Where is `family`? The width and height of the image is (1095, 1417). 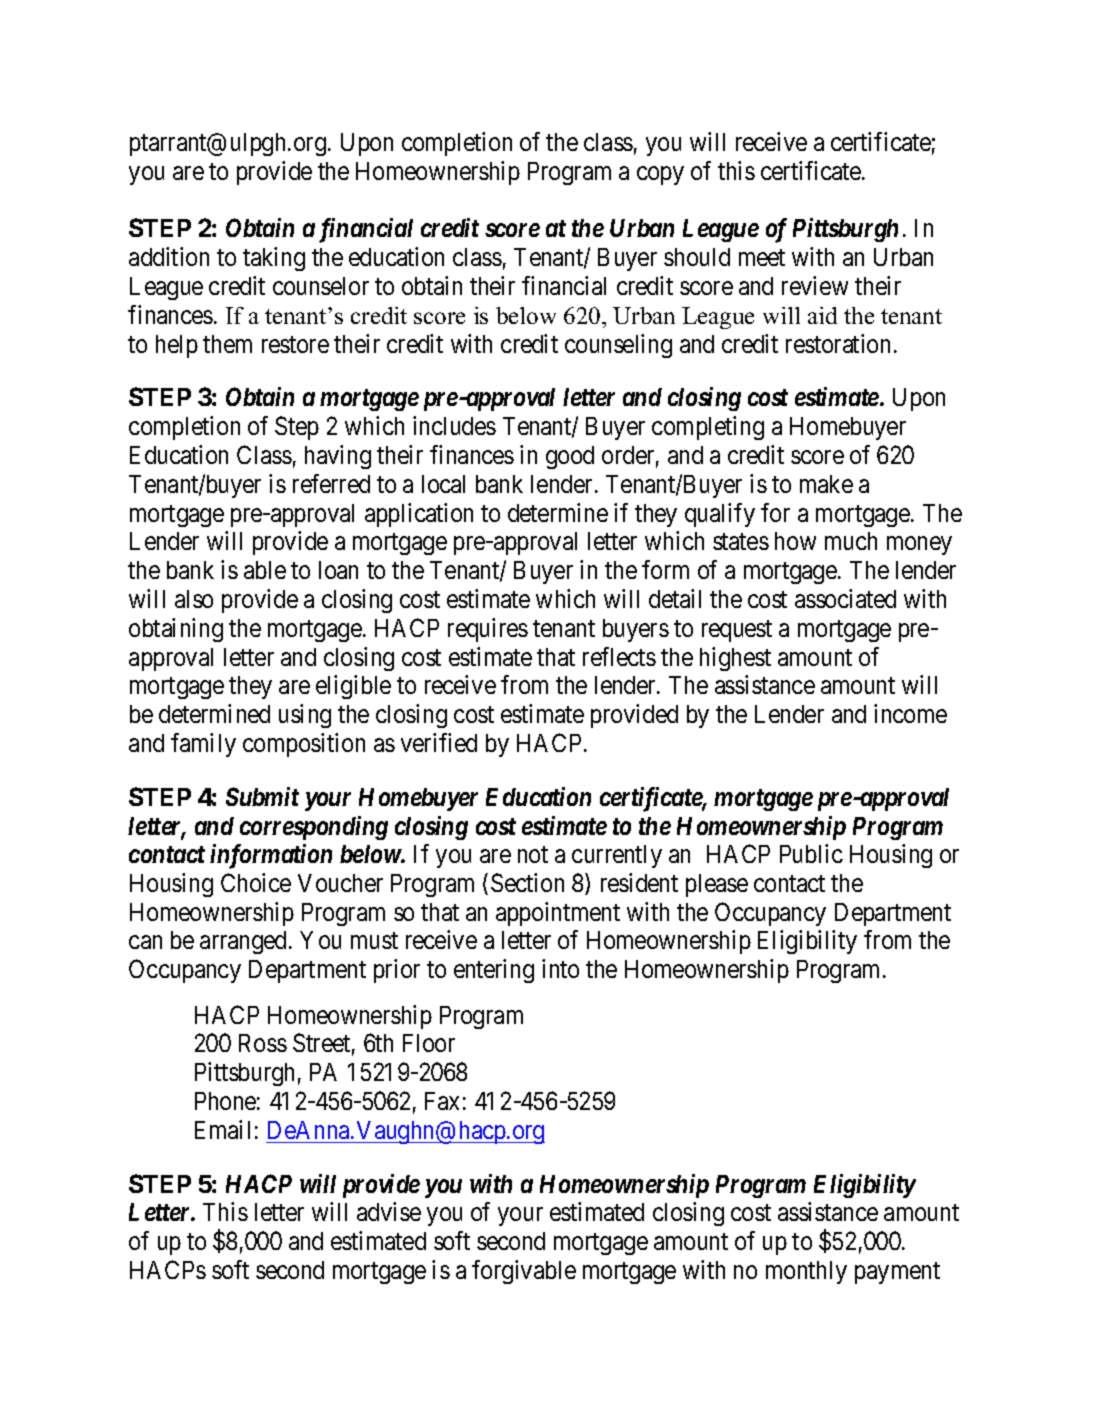
family is located at coordinates (203, 745).
